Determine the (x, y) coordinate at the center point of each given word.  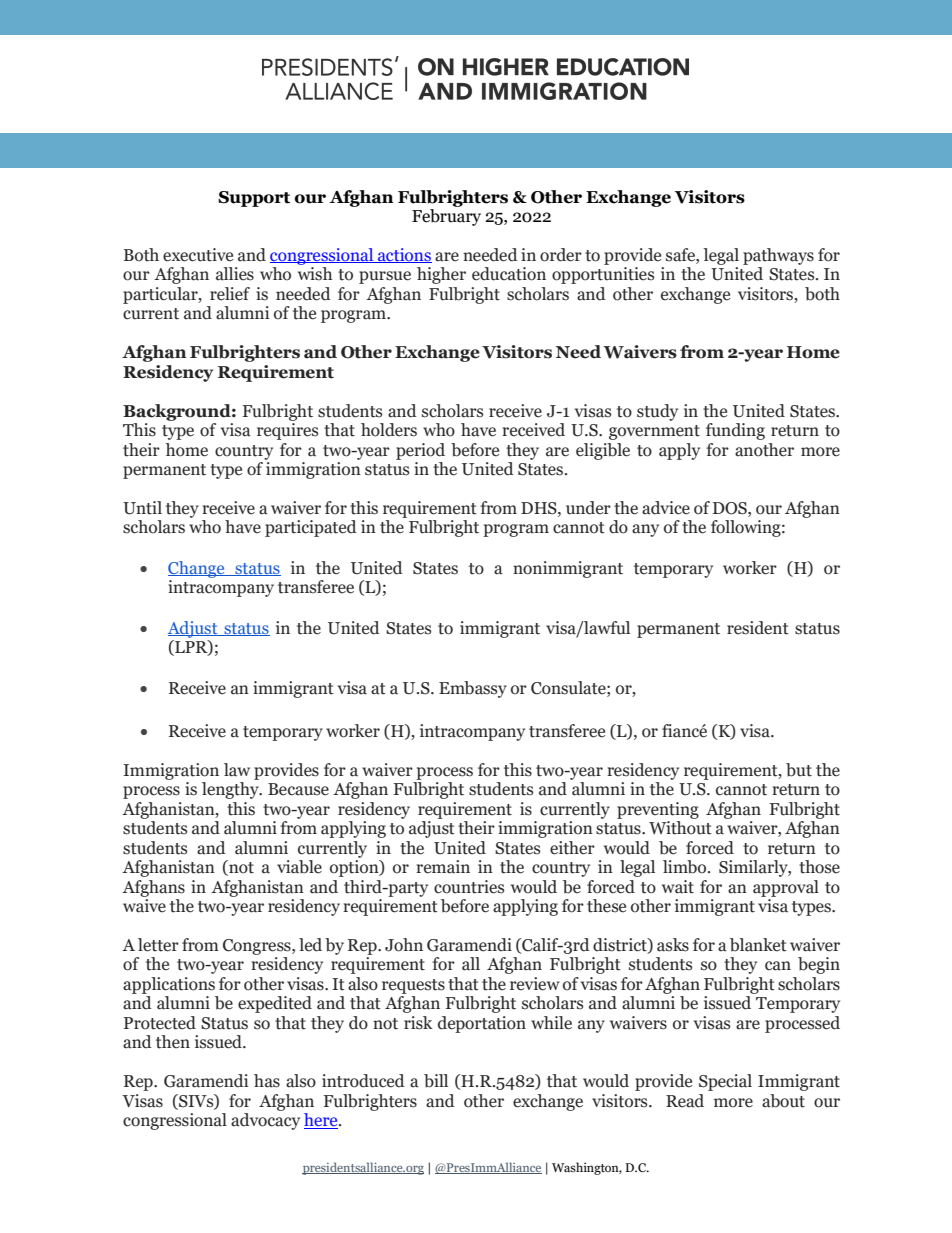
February (446, 217)
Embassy (473, 689)
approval (786, 888)
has (267, 1081)
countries (469, 887)
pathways (778, 256)
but (799, 770)
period (420, 451)
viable (299, 867)
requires (287, 431)
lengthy (231, 790)
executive (198, 255)
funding (735, 431)
